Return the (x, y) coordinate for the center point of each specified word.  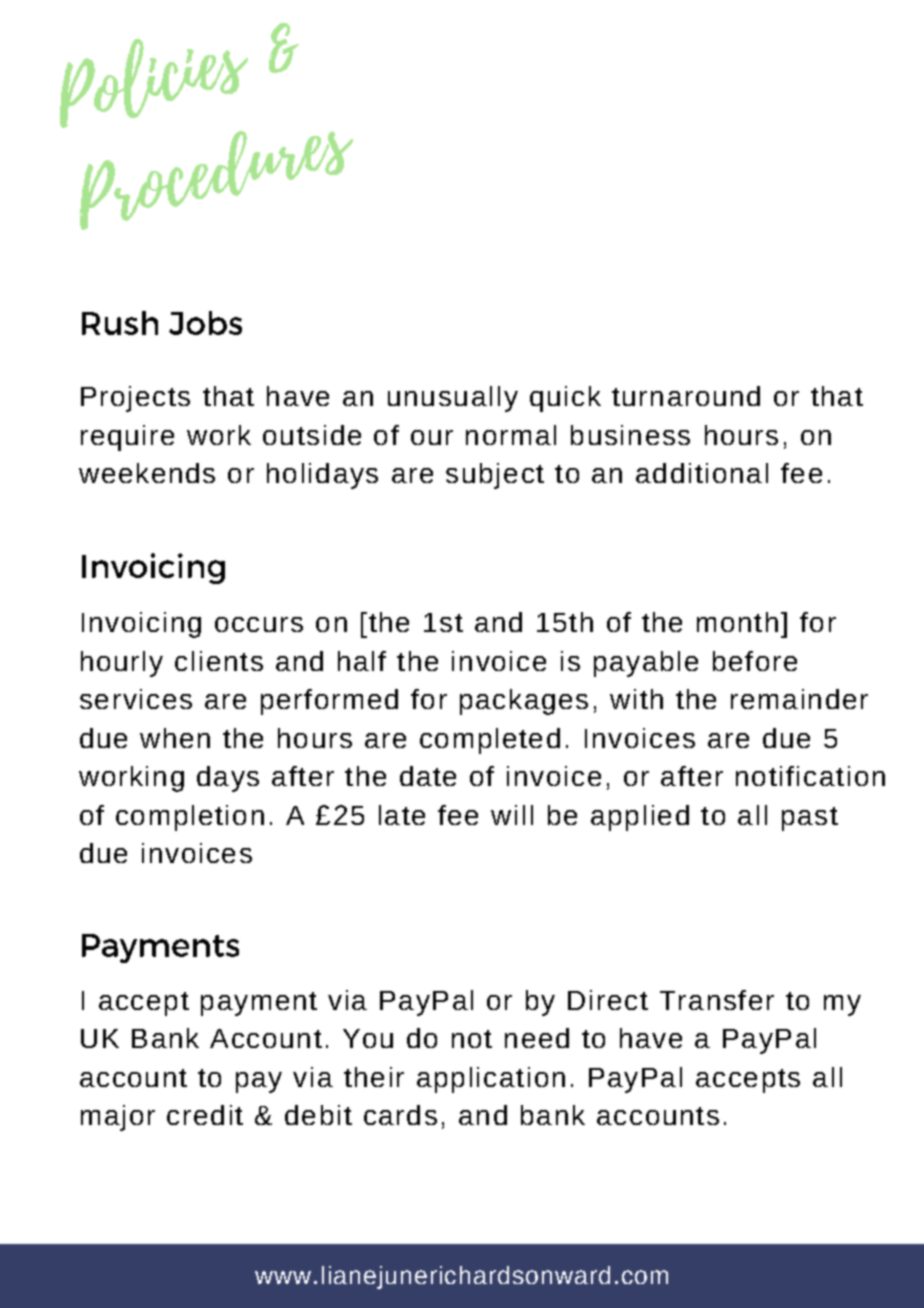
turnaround (686, 396)
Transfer (717, 1000)
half (362, 661)
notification (810, 776)
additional (702, 473)
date (428, 776)
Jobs (205, 323)
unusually (453, 399)
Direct (608, 1000)
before (755, 661)
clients (219, 661)
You (368, 1038)
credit (205, 1115)
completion (190, 818)
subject (495, 476)
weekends (147, 473)
